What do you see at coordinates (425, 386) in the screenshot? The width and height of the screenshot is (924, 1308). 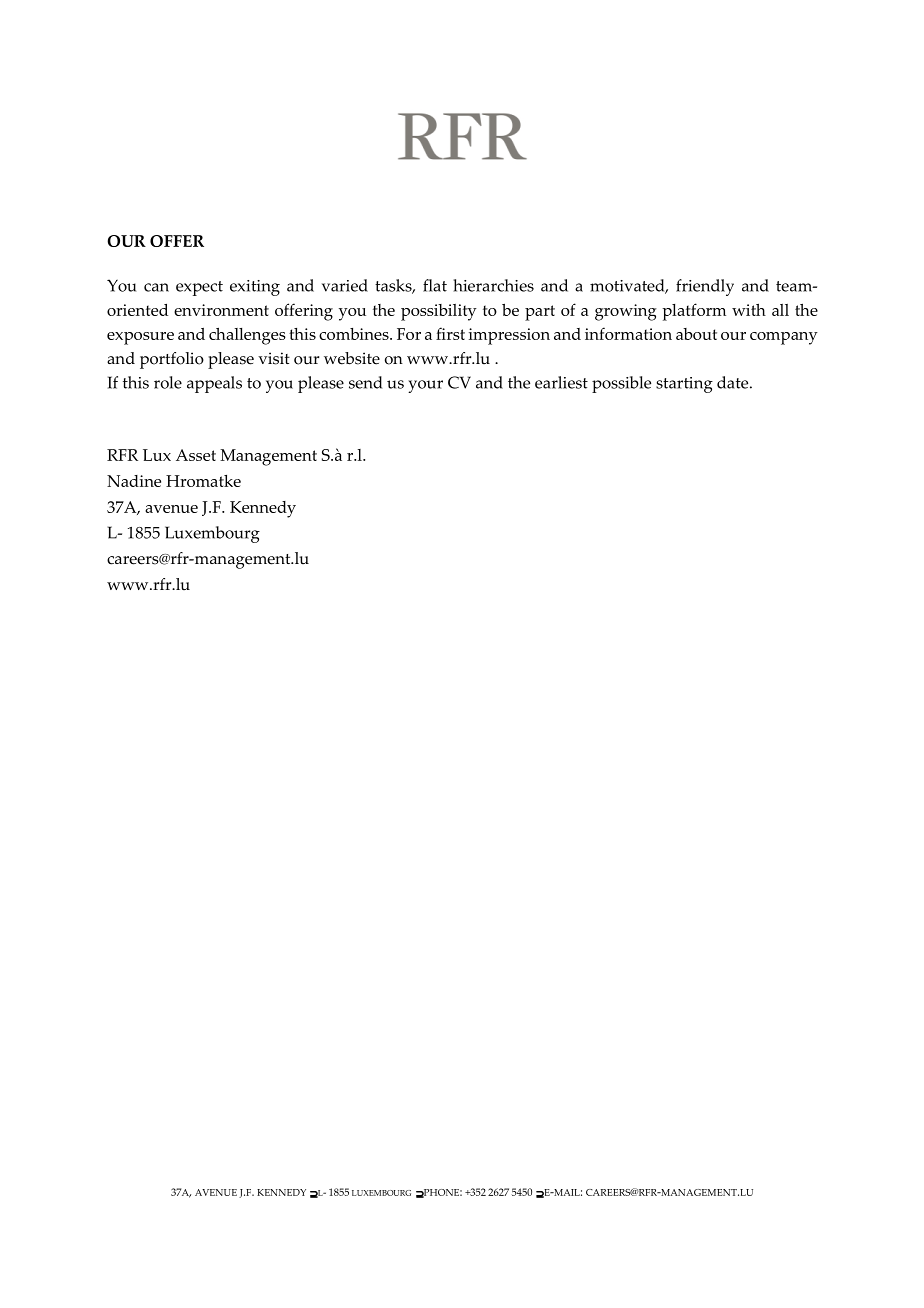 I see `your` at bounding box center [425, 386].
